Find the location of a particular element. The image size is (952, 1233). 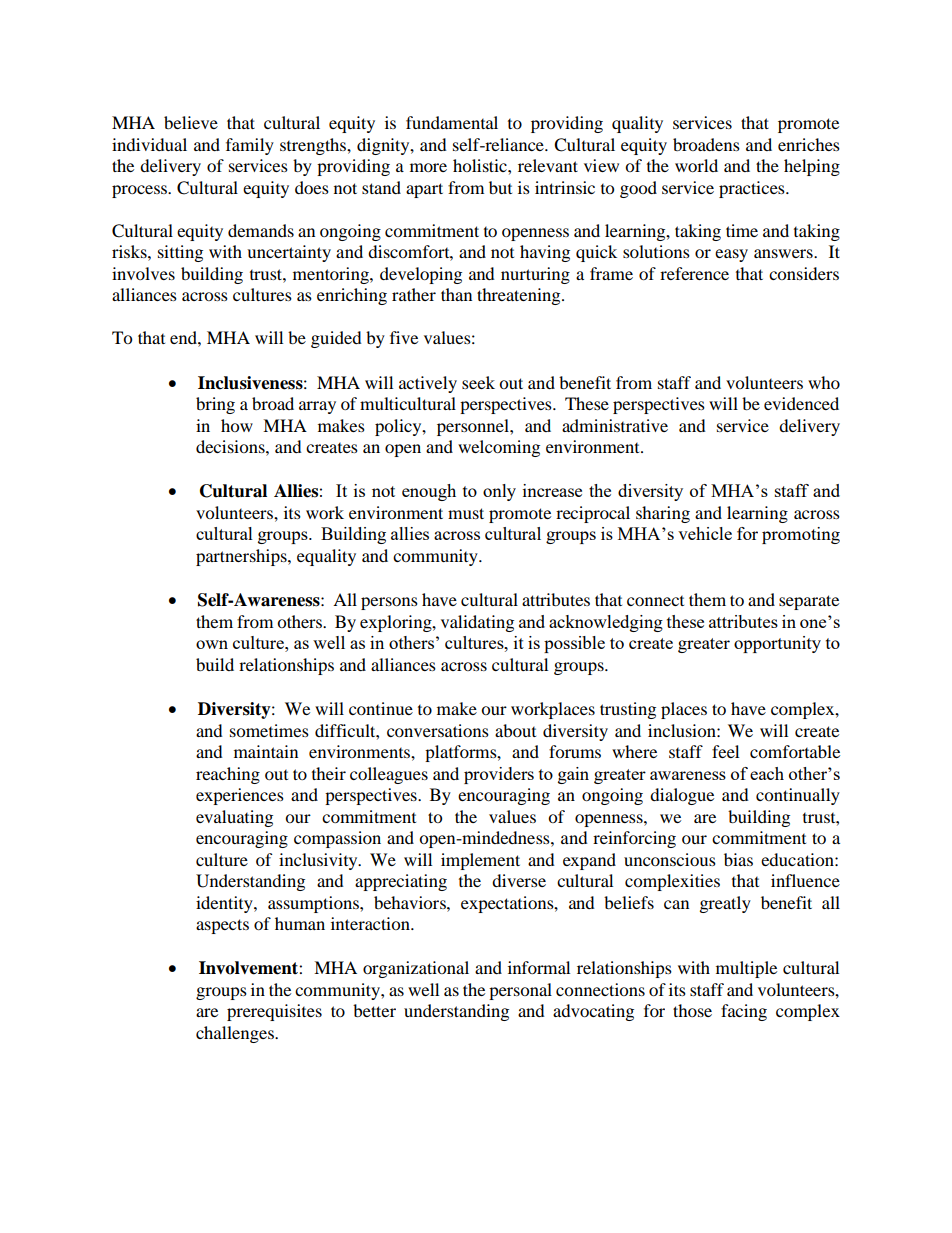

holistic is located at coordinates (481, 165).
